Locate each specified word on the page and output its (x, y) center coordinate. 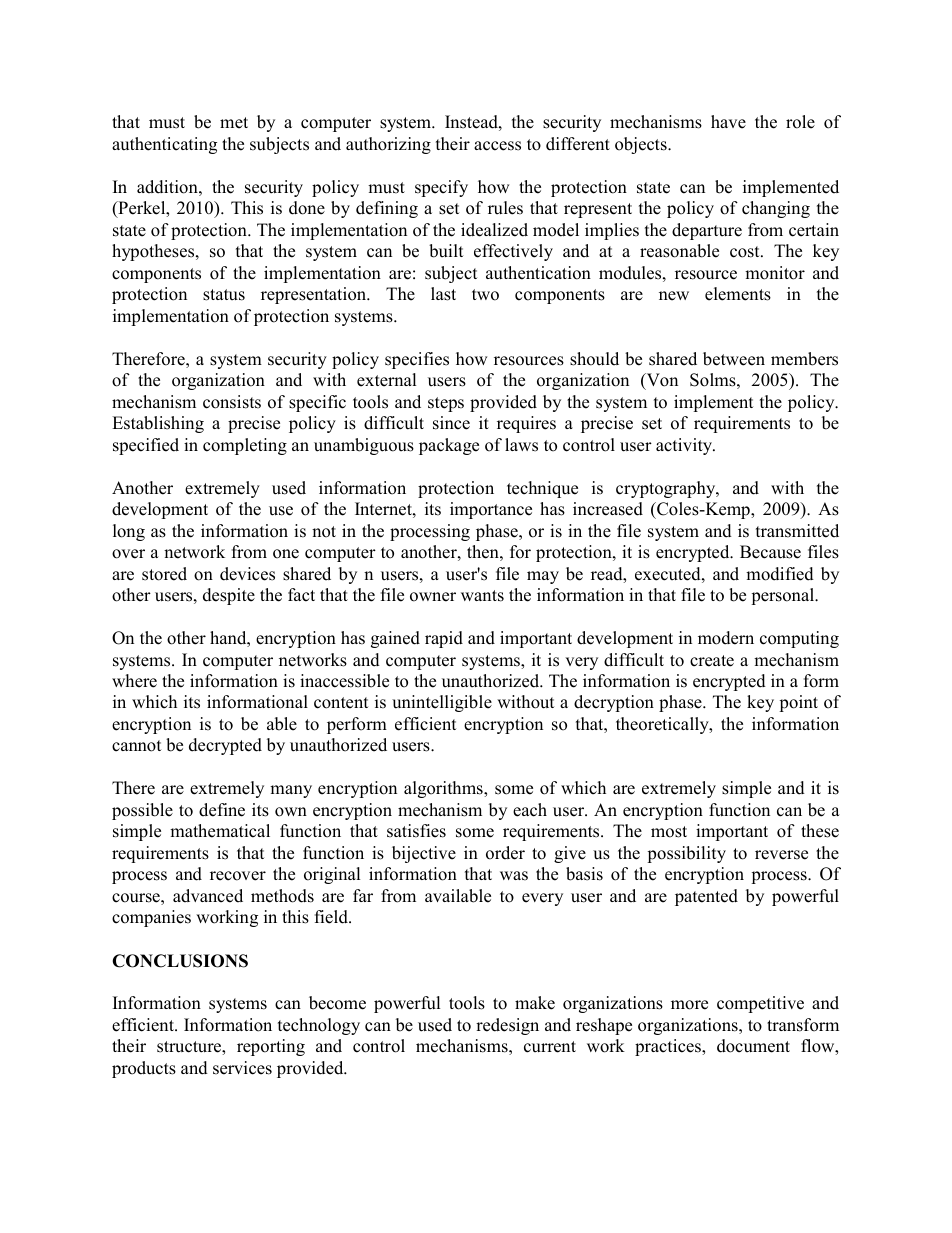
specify (441, 188)
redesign (507, 1026)
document (753, 1046)
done (307, 208)
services (242, 1068)
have (728, 122)
